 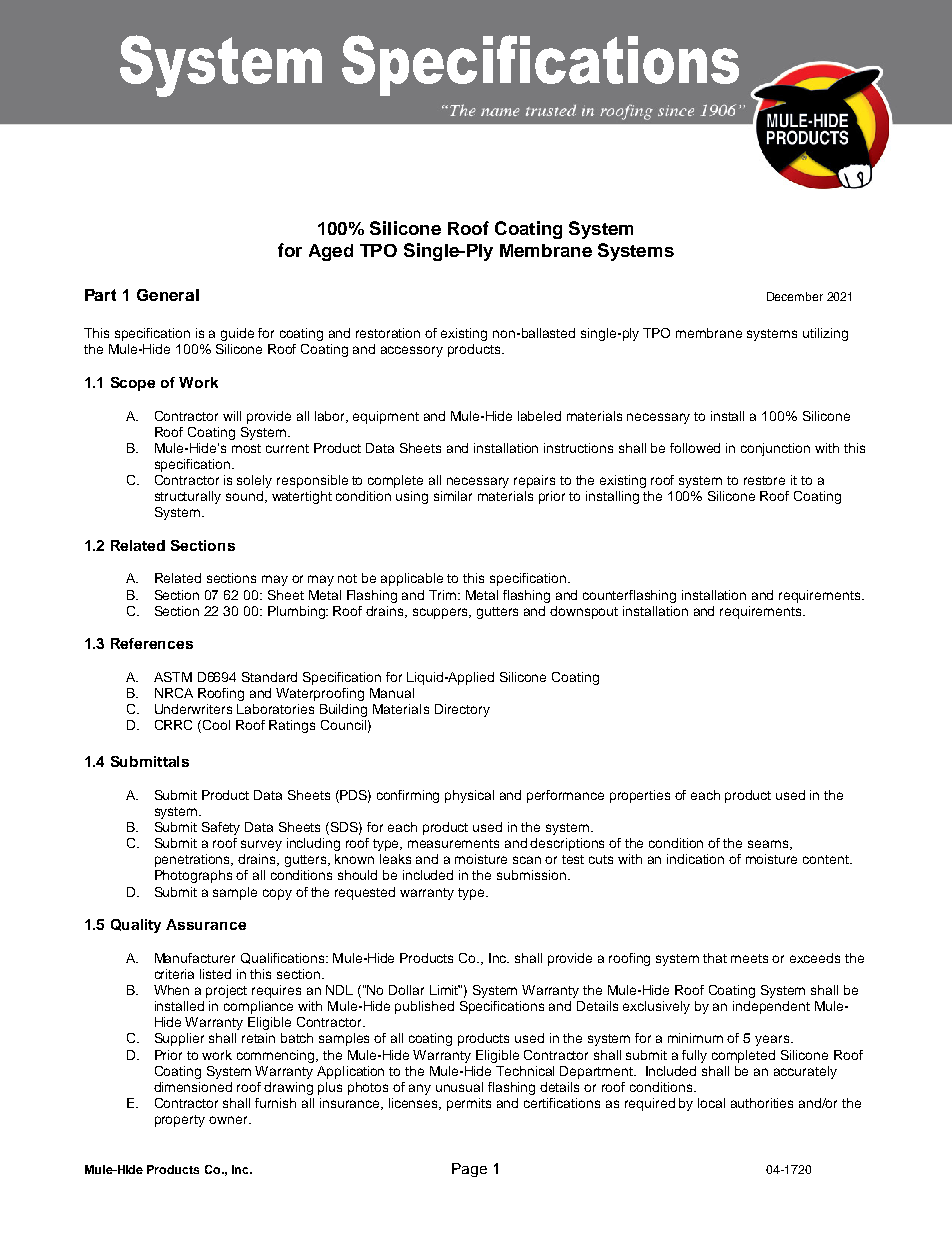 I want to click on structurally, so click(x=188, y=497).
